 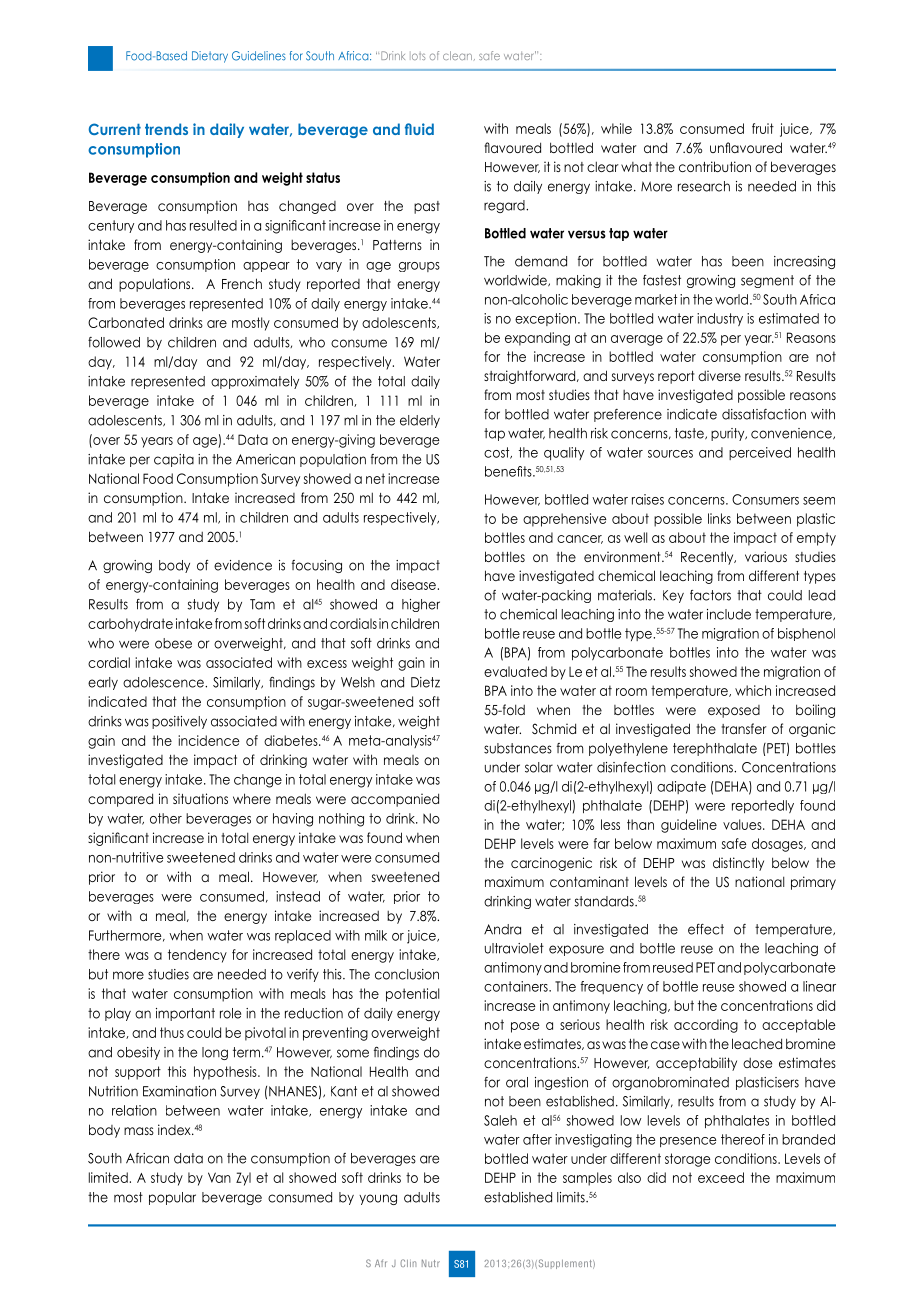 I want to click on capita, so click(x=174, y=460).
